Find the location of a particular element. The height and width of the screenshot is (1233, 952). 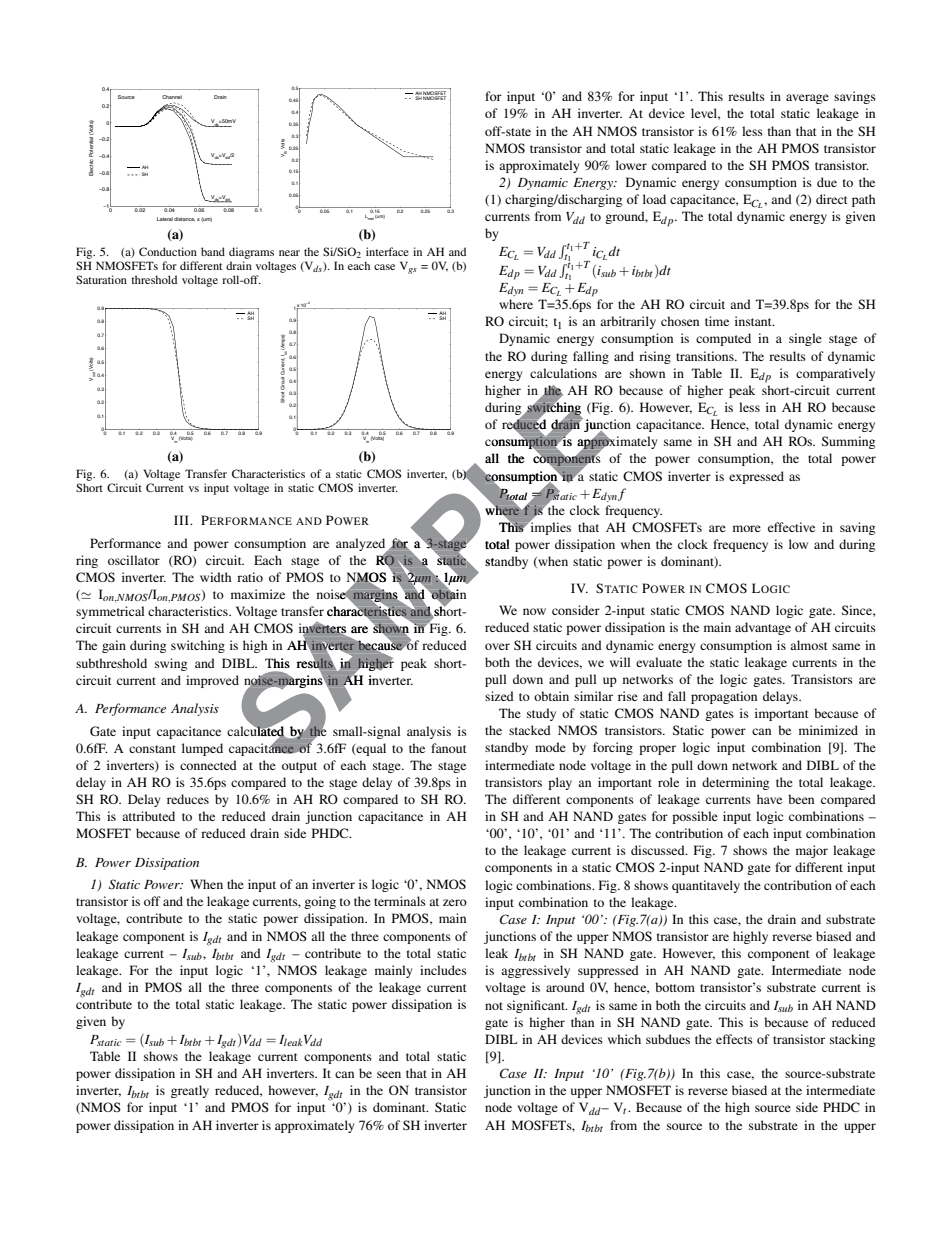

average is located at coordinates (807, 99).
